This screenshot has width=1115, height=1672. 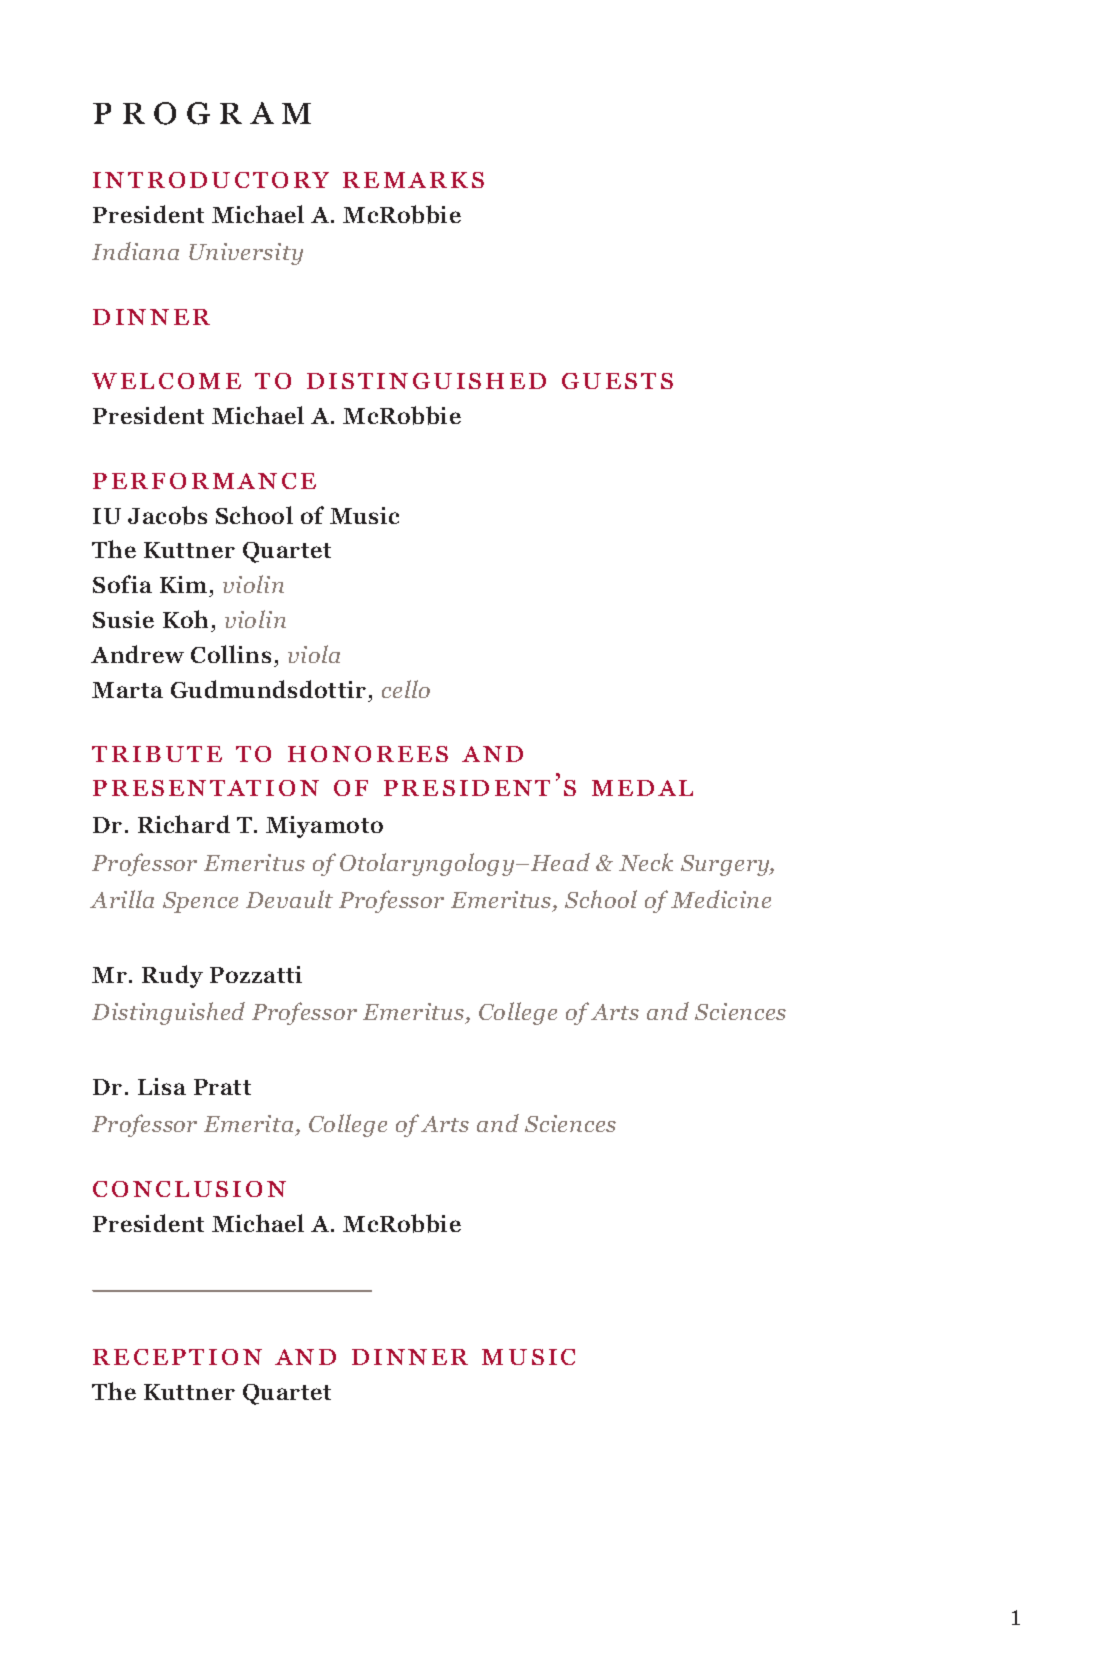 I want to click on guests, so click(x=617, y=381).
